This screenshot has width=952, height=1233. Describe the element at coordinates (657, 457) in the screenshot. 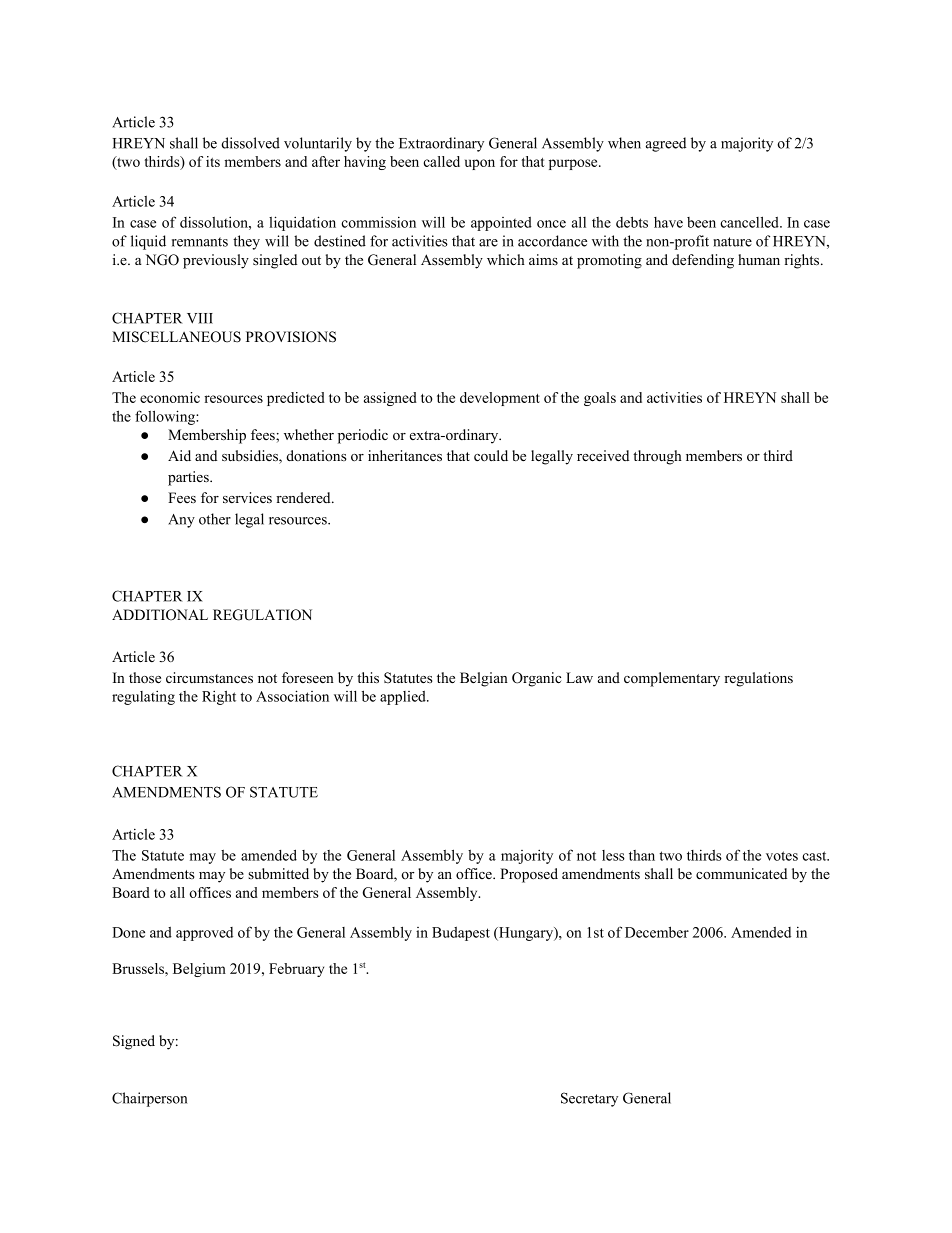

I see `through` at that location.
